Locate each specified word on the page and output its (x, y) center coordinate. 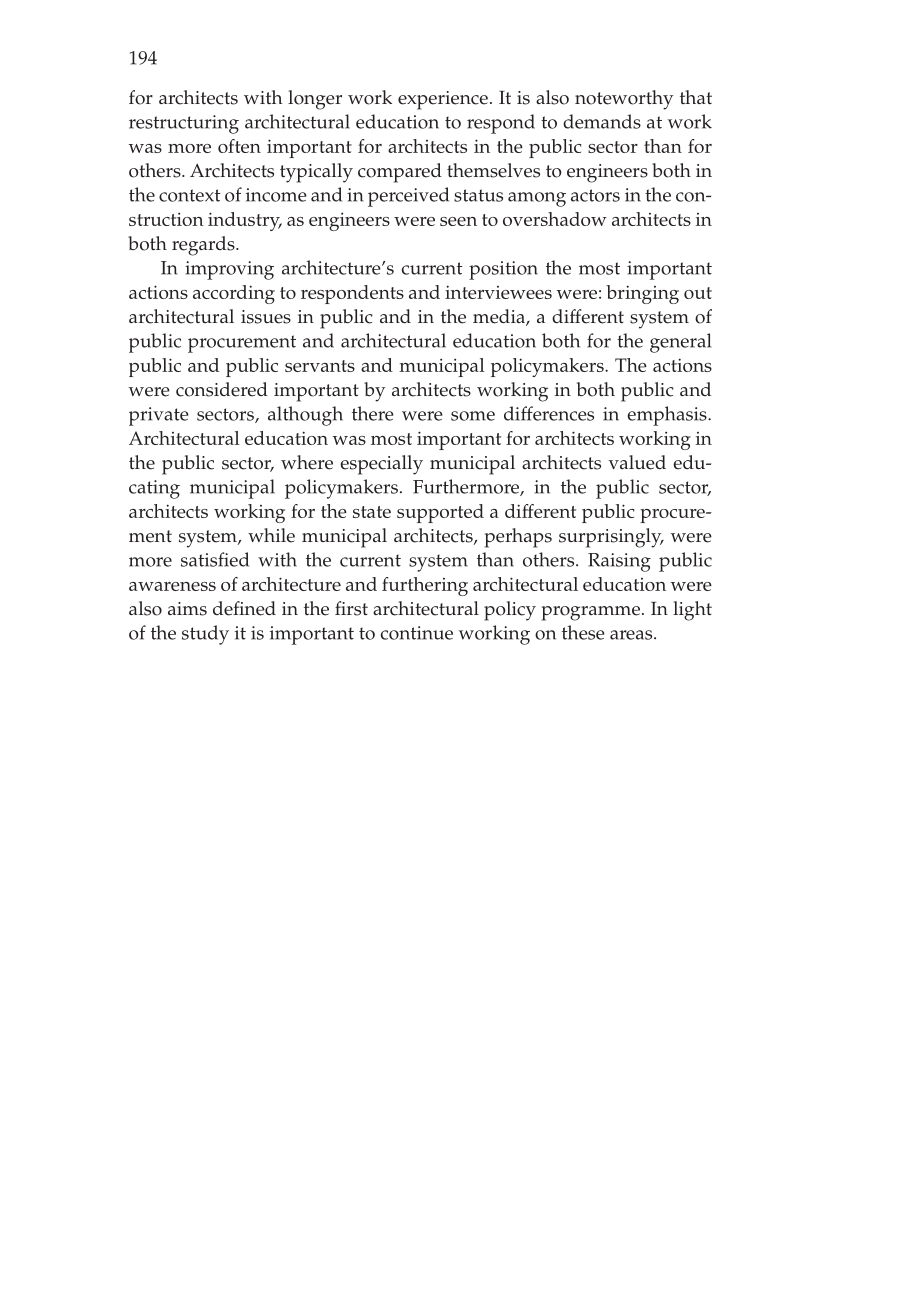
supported (440, 513)
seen (458, 221)
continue (417, 633)
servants (320, 366)
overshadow (555, 219)
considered (222, 389)
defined (244, 608)
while (271, 535)
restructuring (184, 124)
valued (637, 462)
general (680, 343)
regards (204, 246)
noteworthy (624, 100)
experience (443, 100)
